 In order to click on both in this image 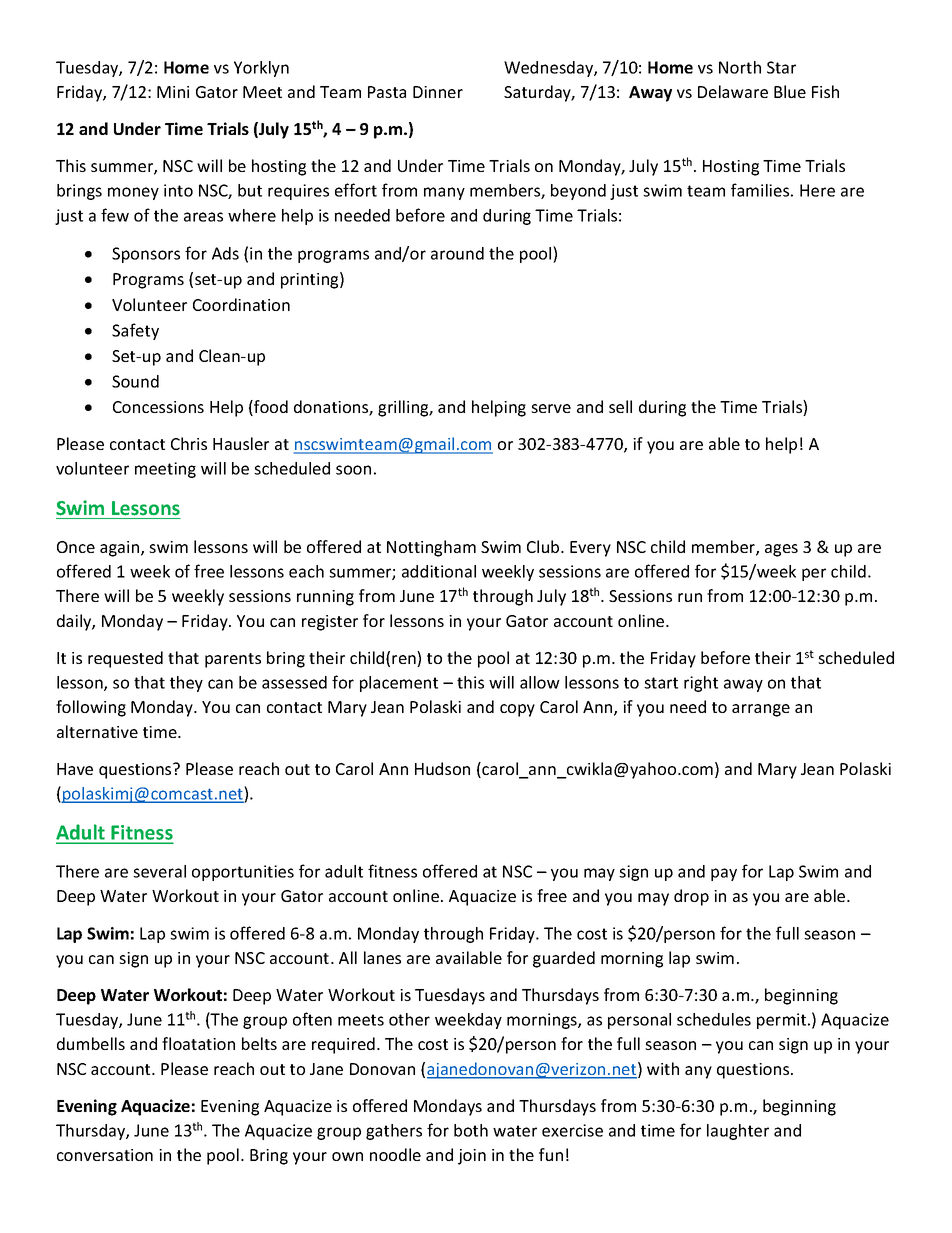, I will do `click(471, 1130)`.
